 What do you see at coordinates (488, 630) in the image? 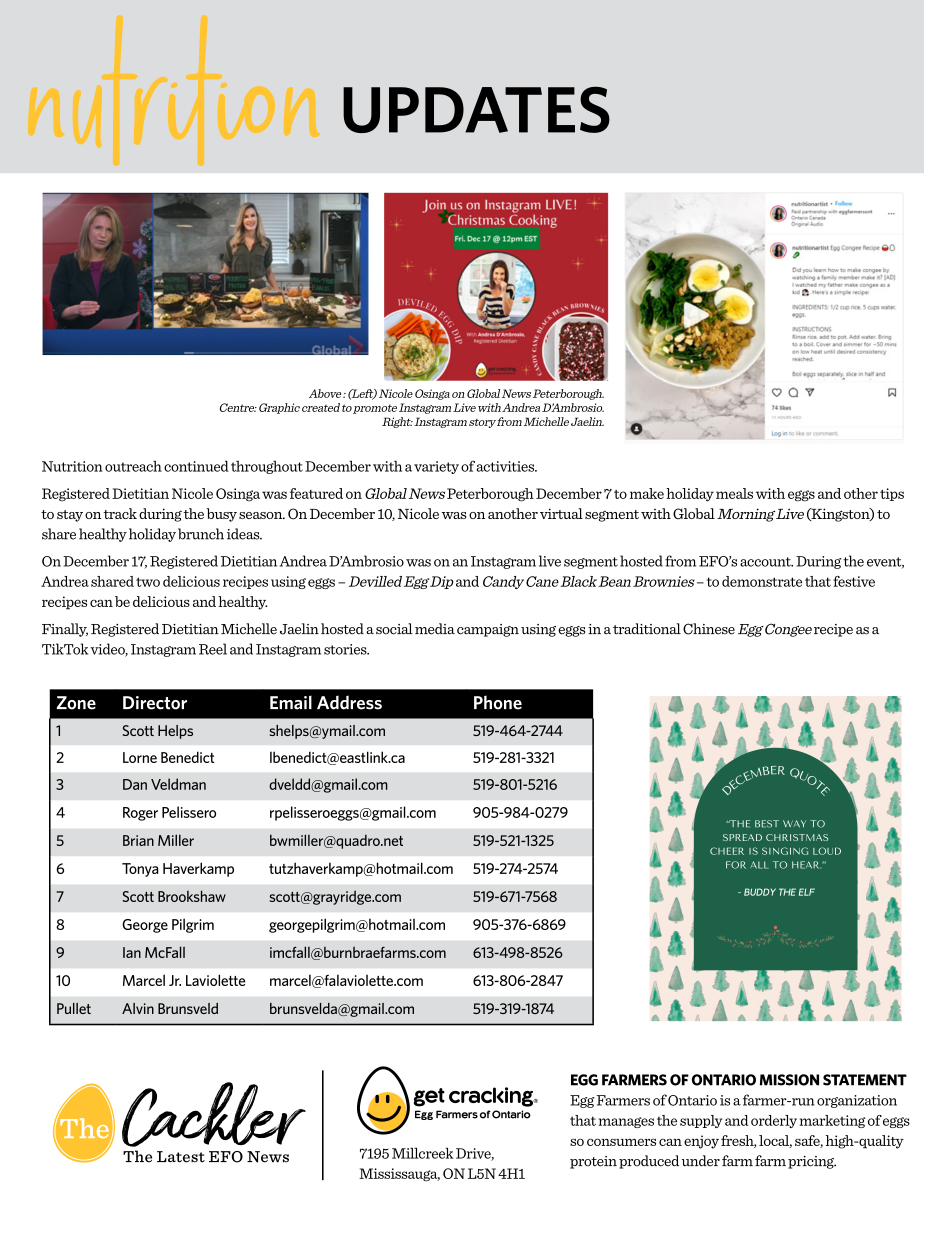
I see `campaign` at bounding box center [488, 630].
